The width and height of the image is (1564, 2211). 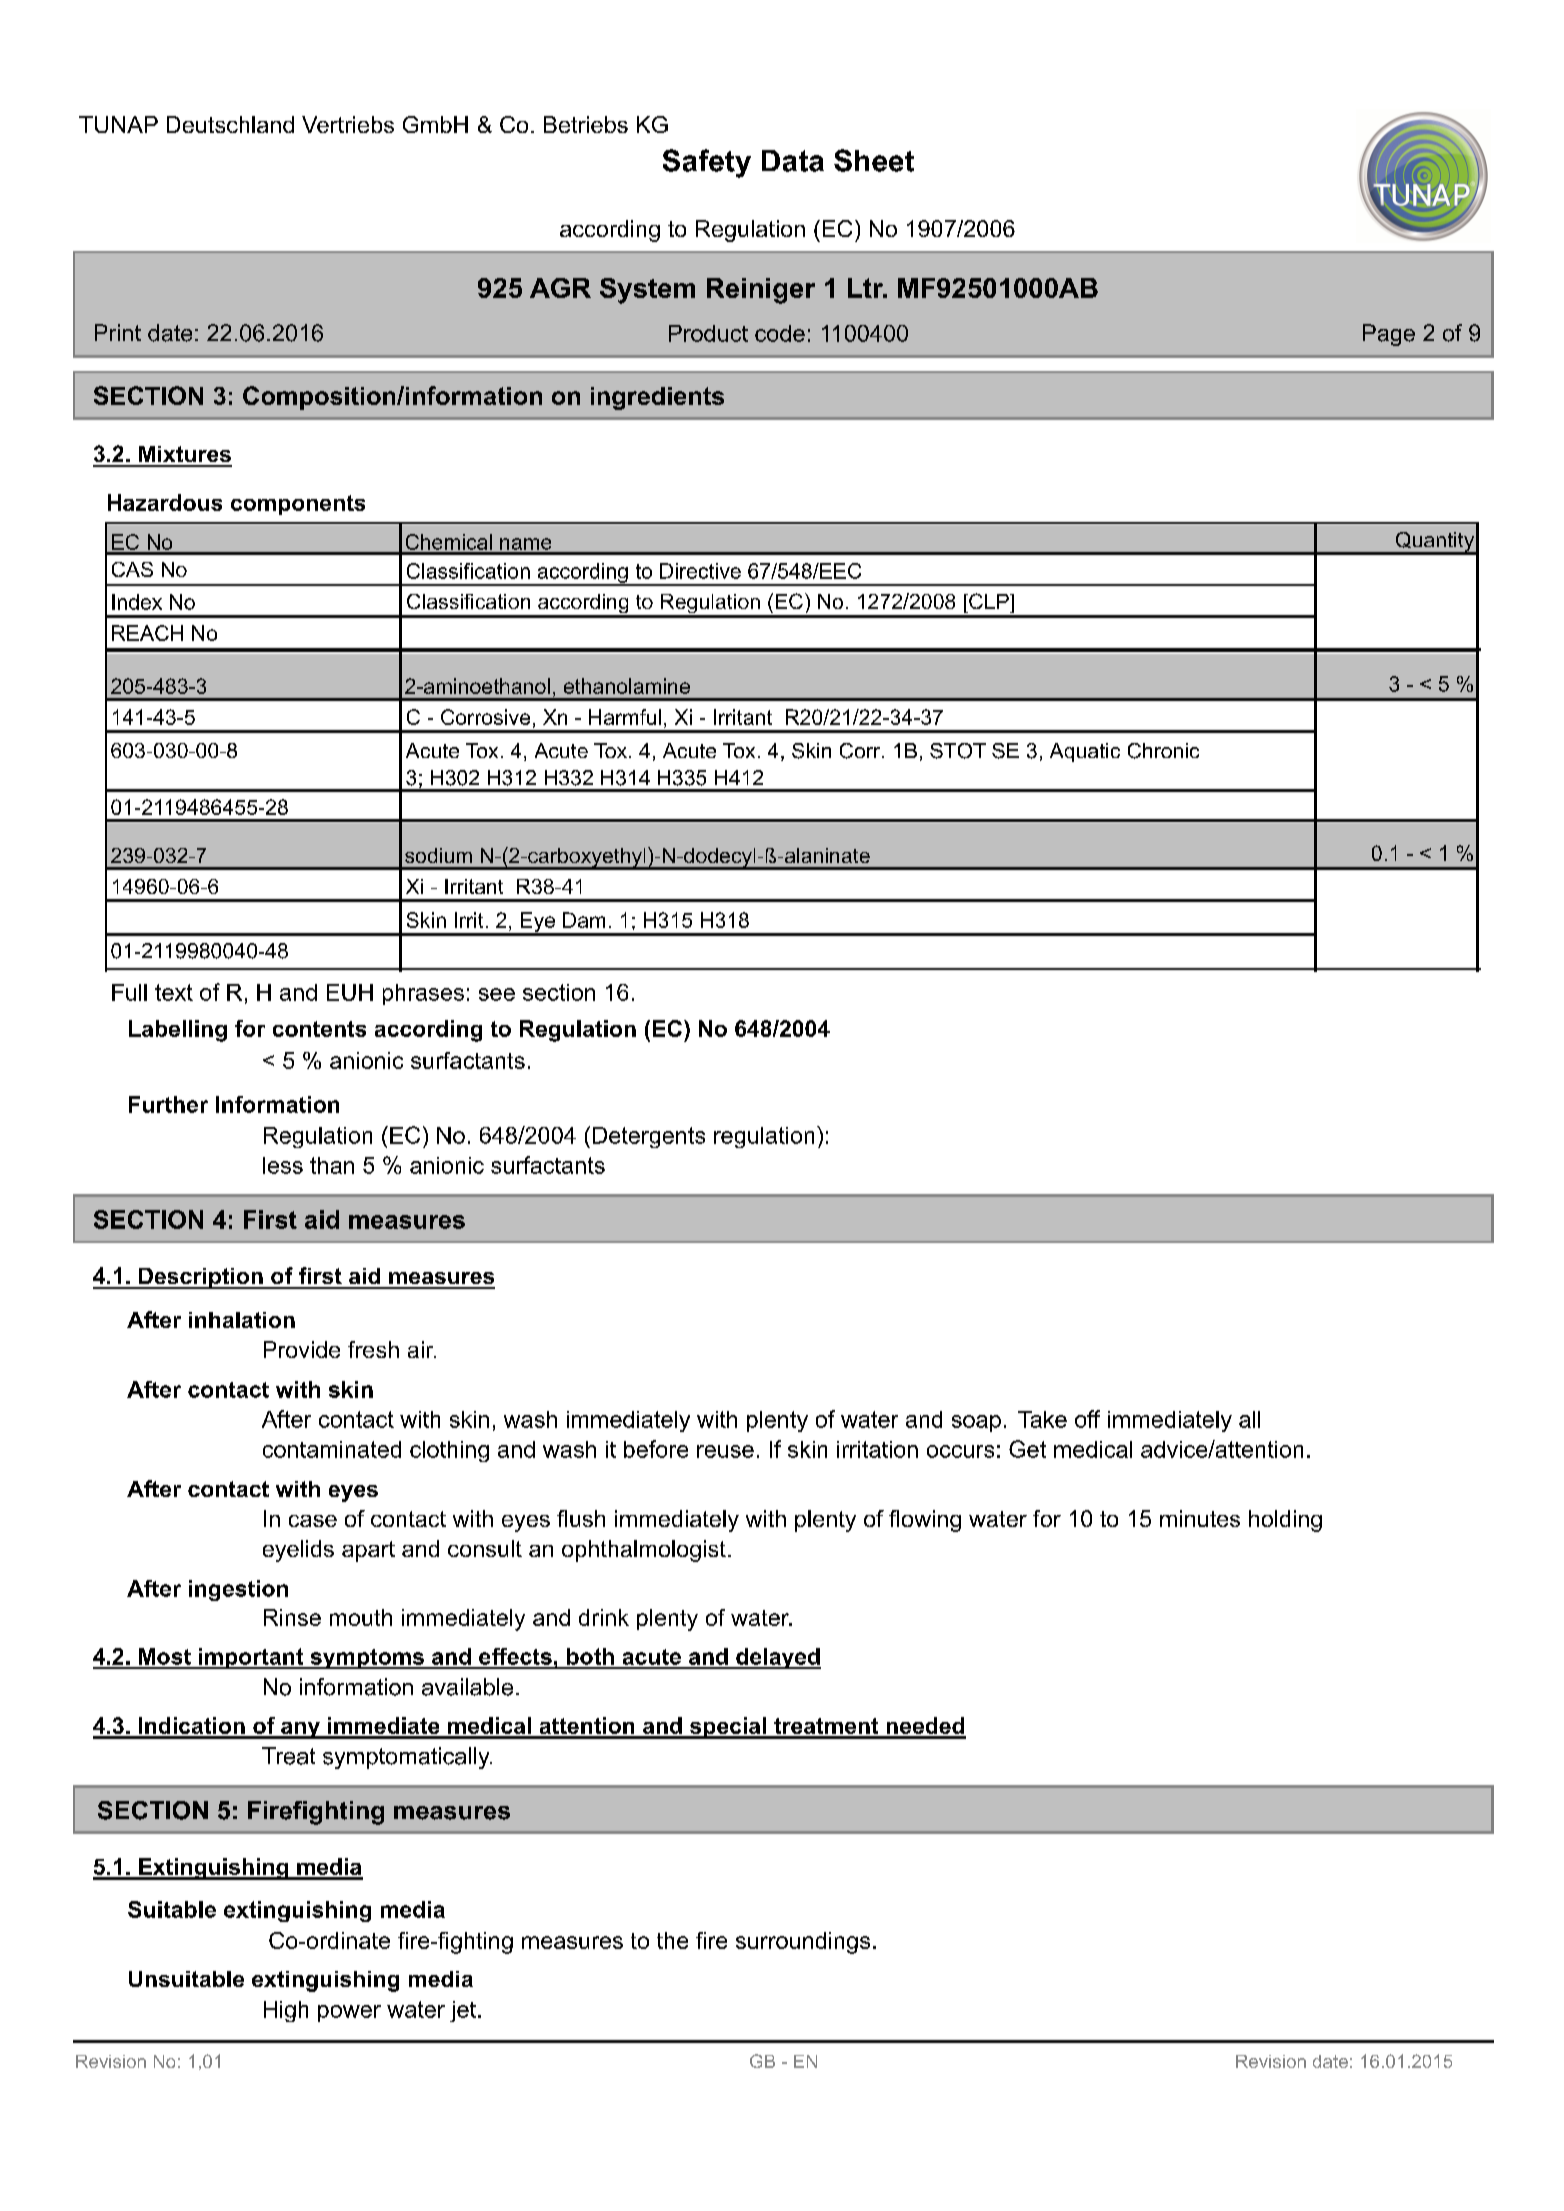 I want to click on Data, so click(x=793, y=161).
